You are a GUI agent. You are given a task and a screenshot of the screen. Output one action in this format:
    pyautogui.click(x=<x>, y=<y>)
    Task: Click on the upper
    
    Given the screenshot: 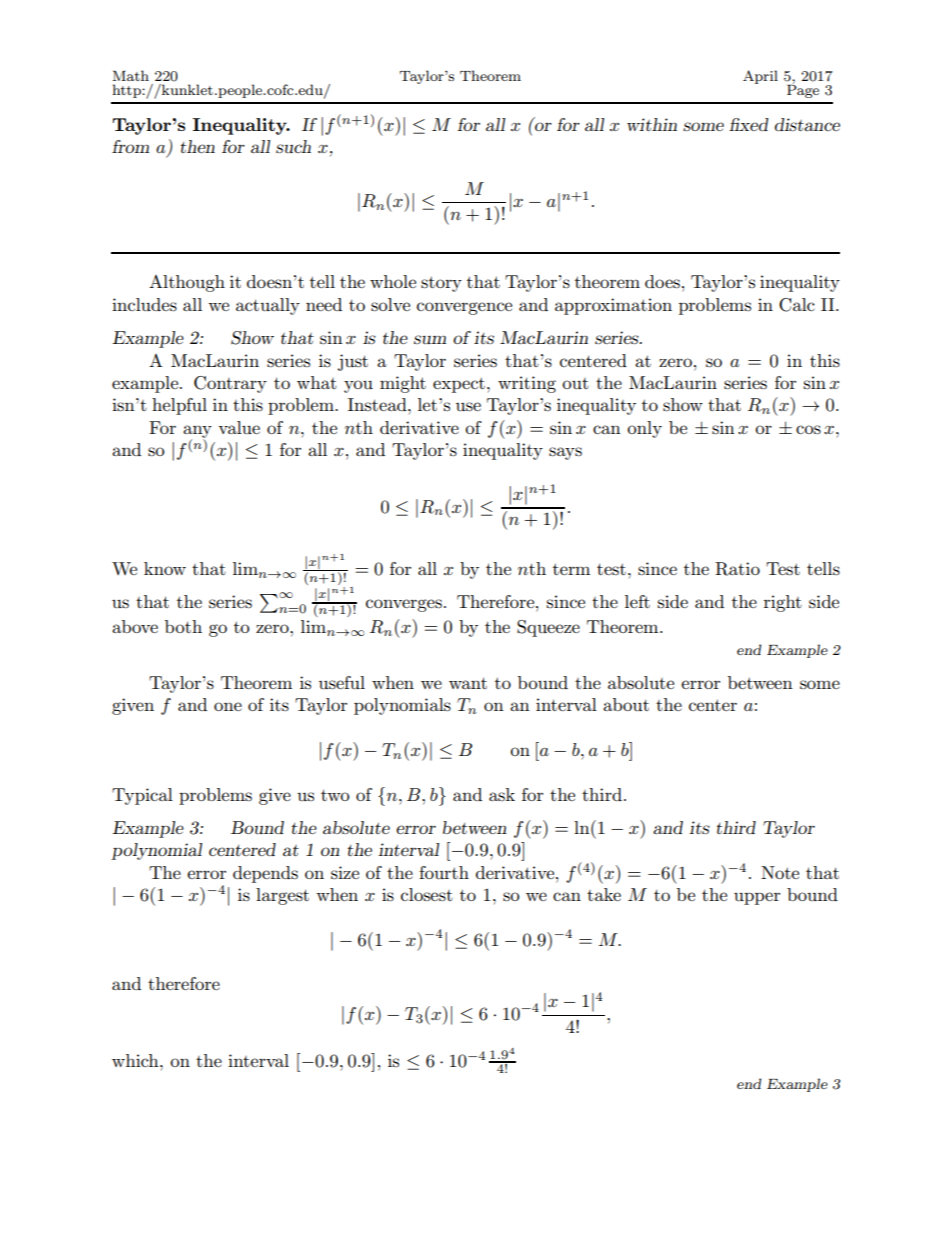 What is the action you would take?
    pyautogui.click(x=757, y=898)
